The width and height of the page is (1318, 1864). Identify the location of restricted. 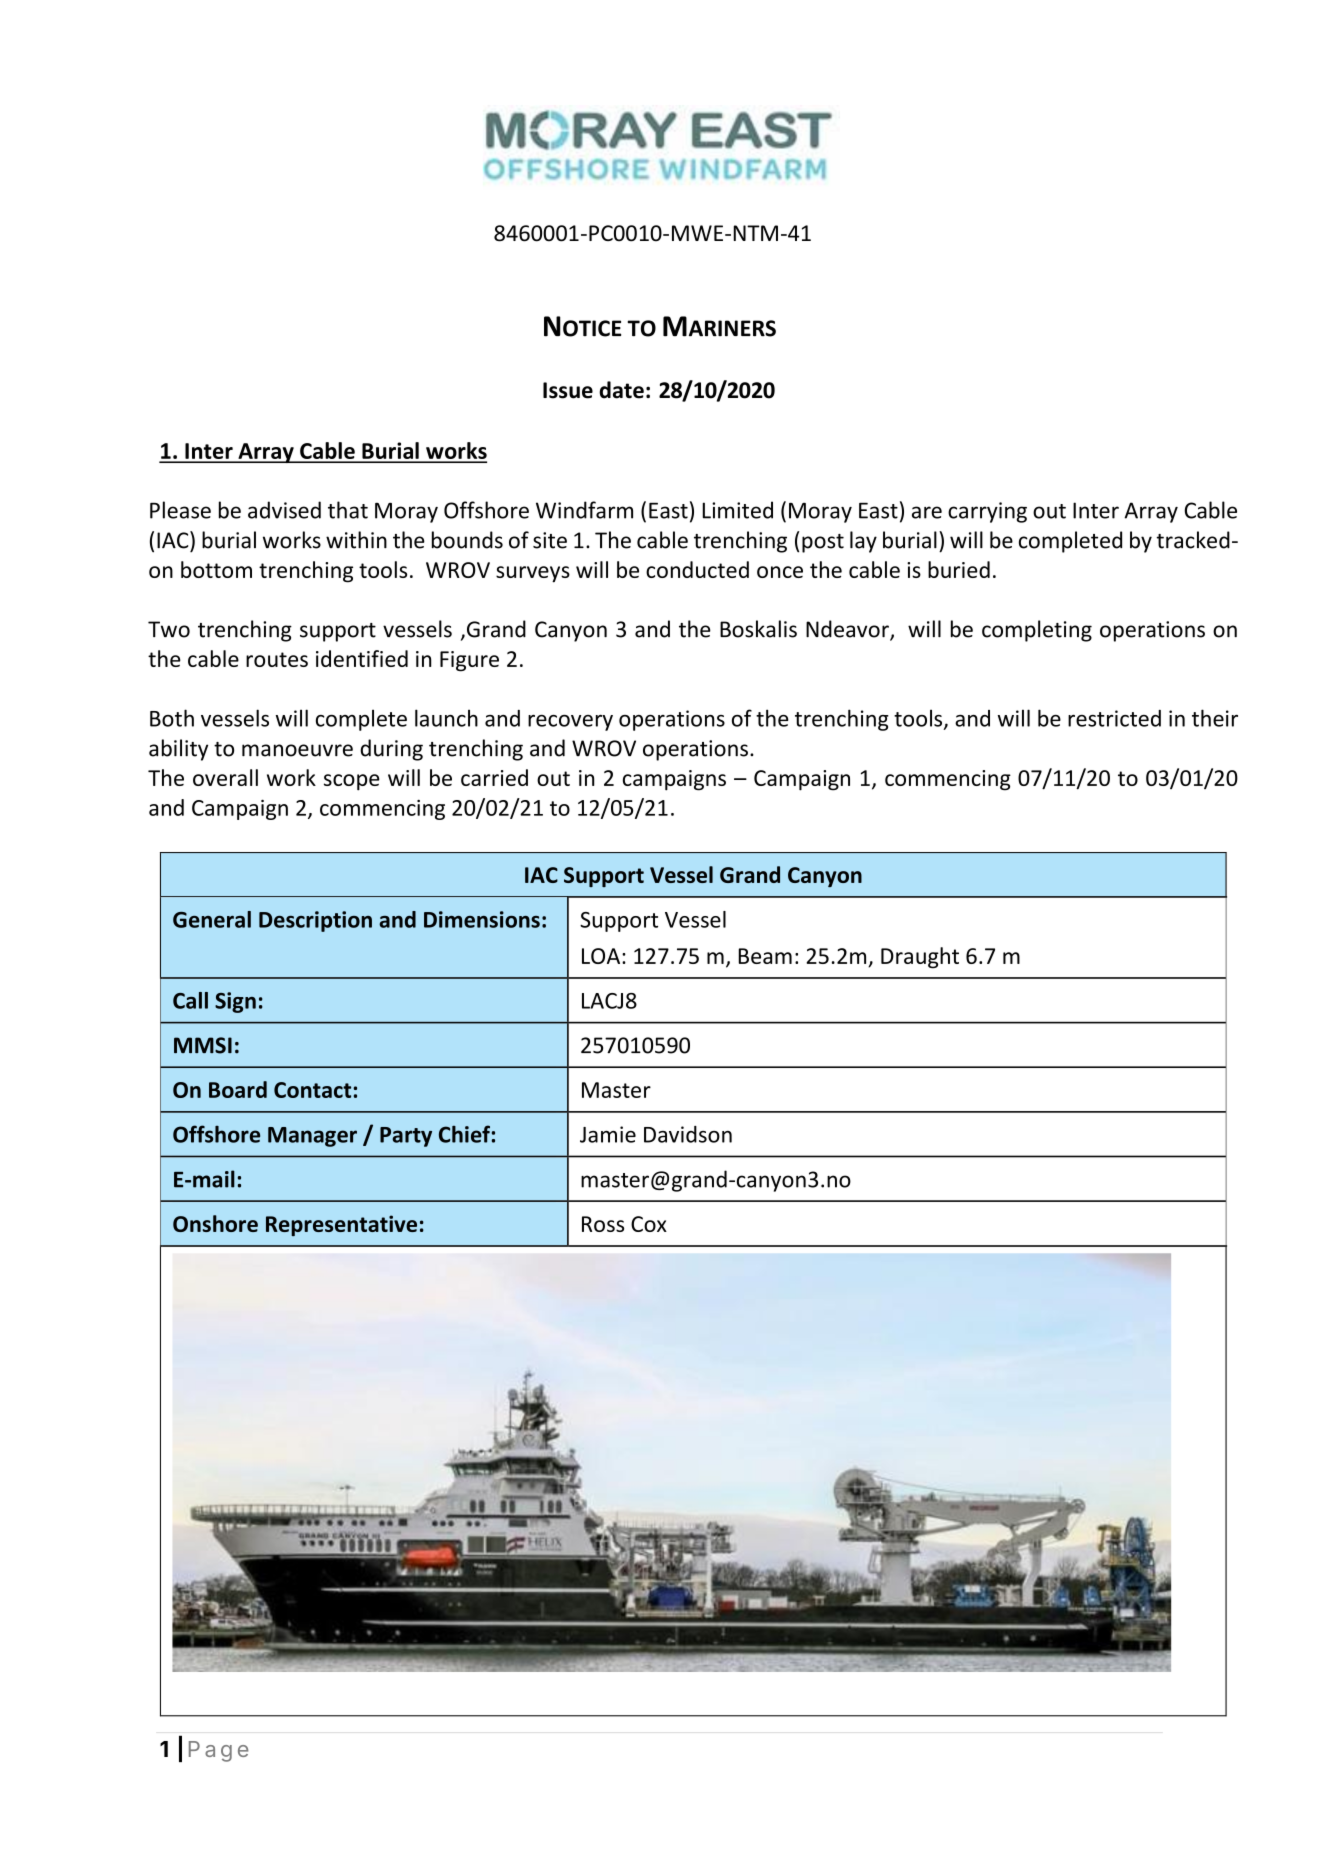
(1114, 718).
